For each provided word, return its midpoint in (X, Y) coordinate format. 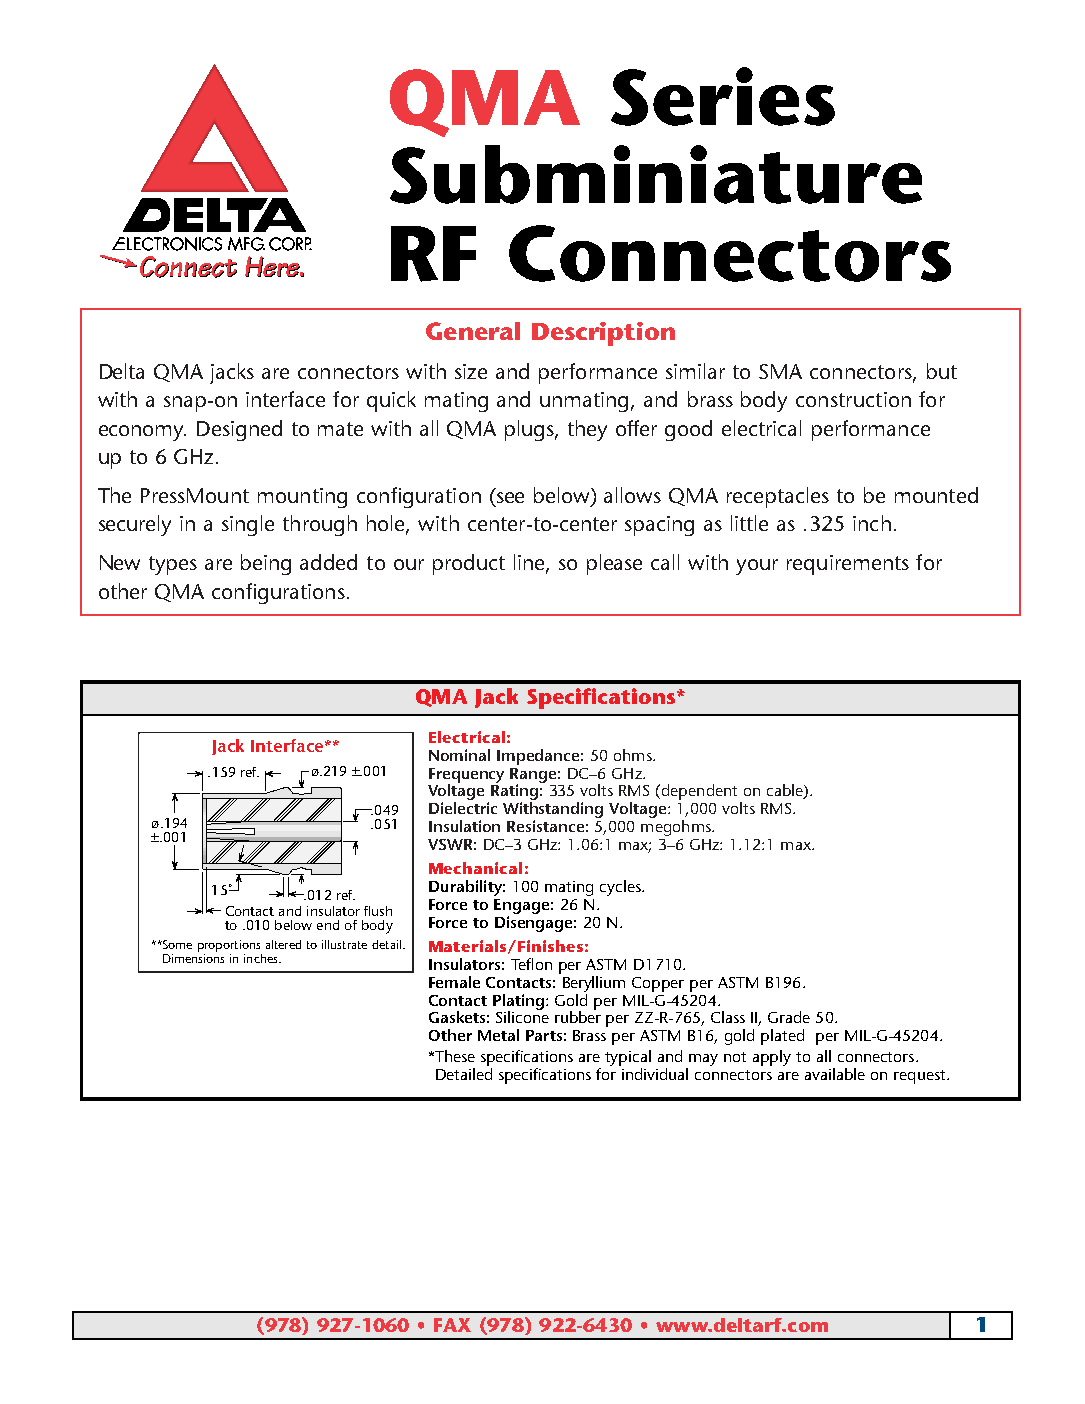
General (473, 331)
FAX (452, 1325)
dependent (700, 793)
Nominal (459, 755)
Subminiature (656, 174)
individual (655, 1074)
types (173, 565)
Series (723, 96)
